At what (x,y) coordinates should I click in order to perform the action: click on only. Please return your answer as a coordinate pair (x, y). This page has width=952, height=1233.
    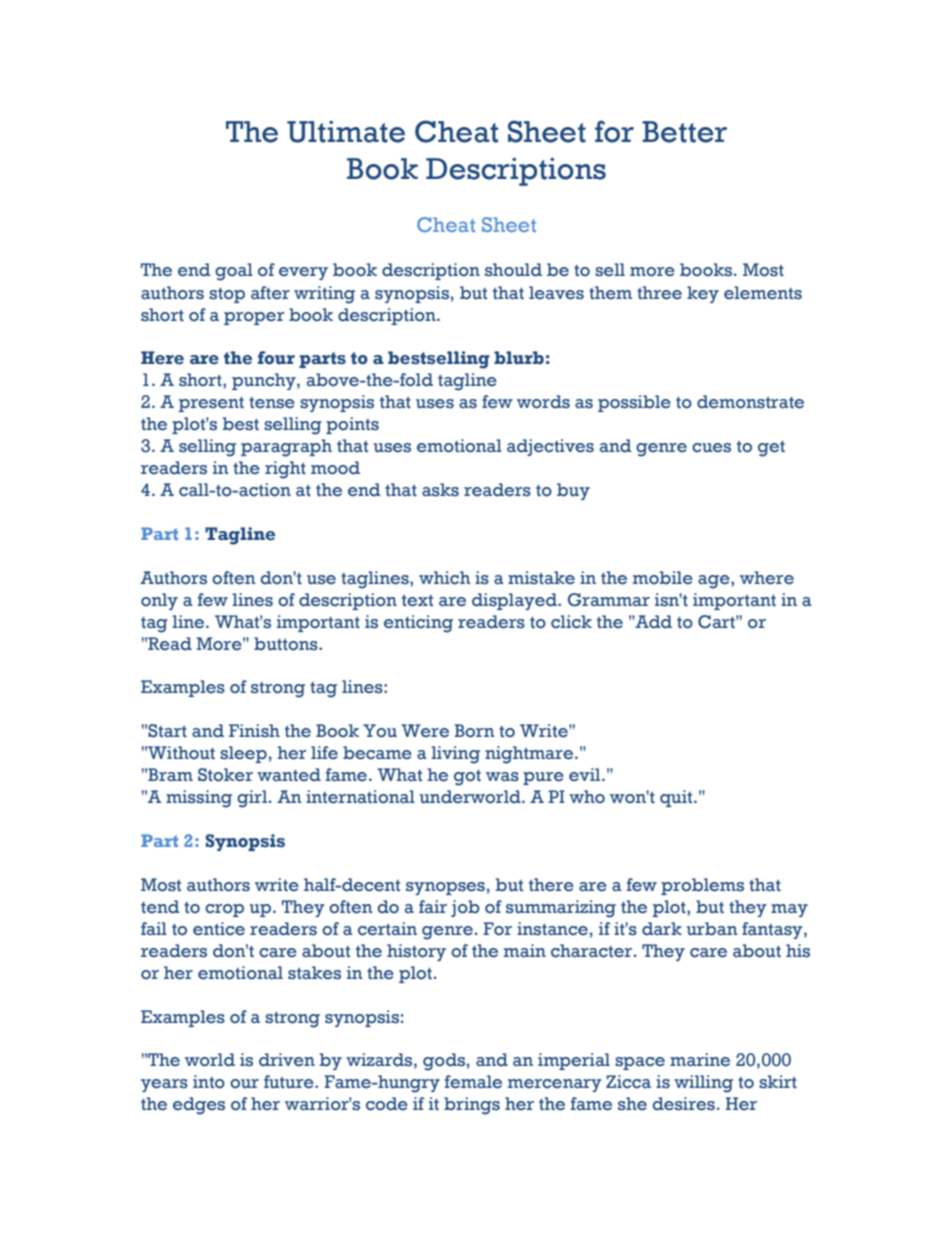
    Looking at the image, I should click on (159, 601).
